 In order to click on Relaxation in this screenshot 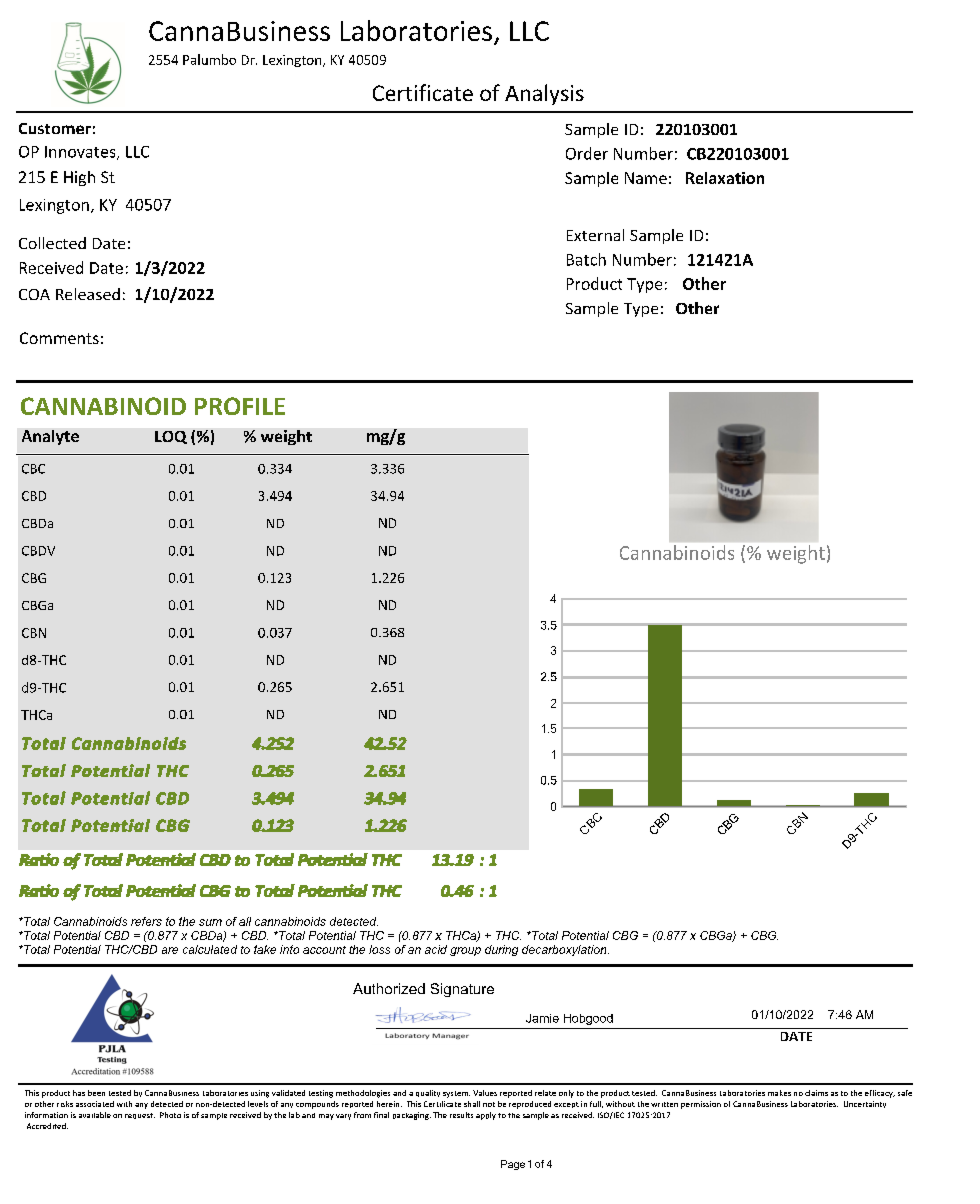, I will do `click(725, 178)`.
